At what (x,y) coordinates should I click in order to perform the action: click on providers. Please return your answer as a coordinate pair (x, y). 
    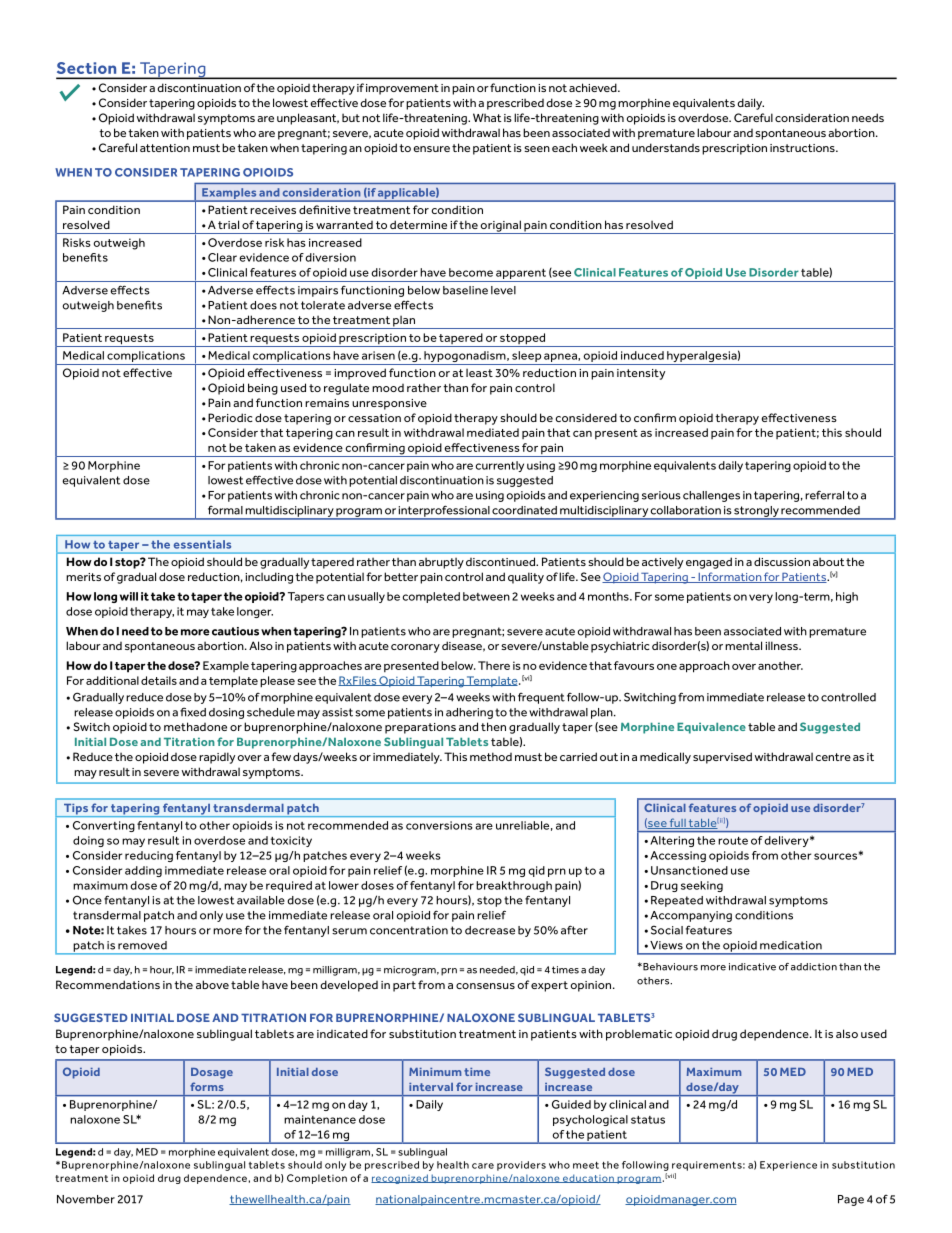
    Looking at the image, I should click on (521, 1166).
